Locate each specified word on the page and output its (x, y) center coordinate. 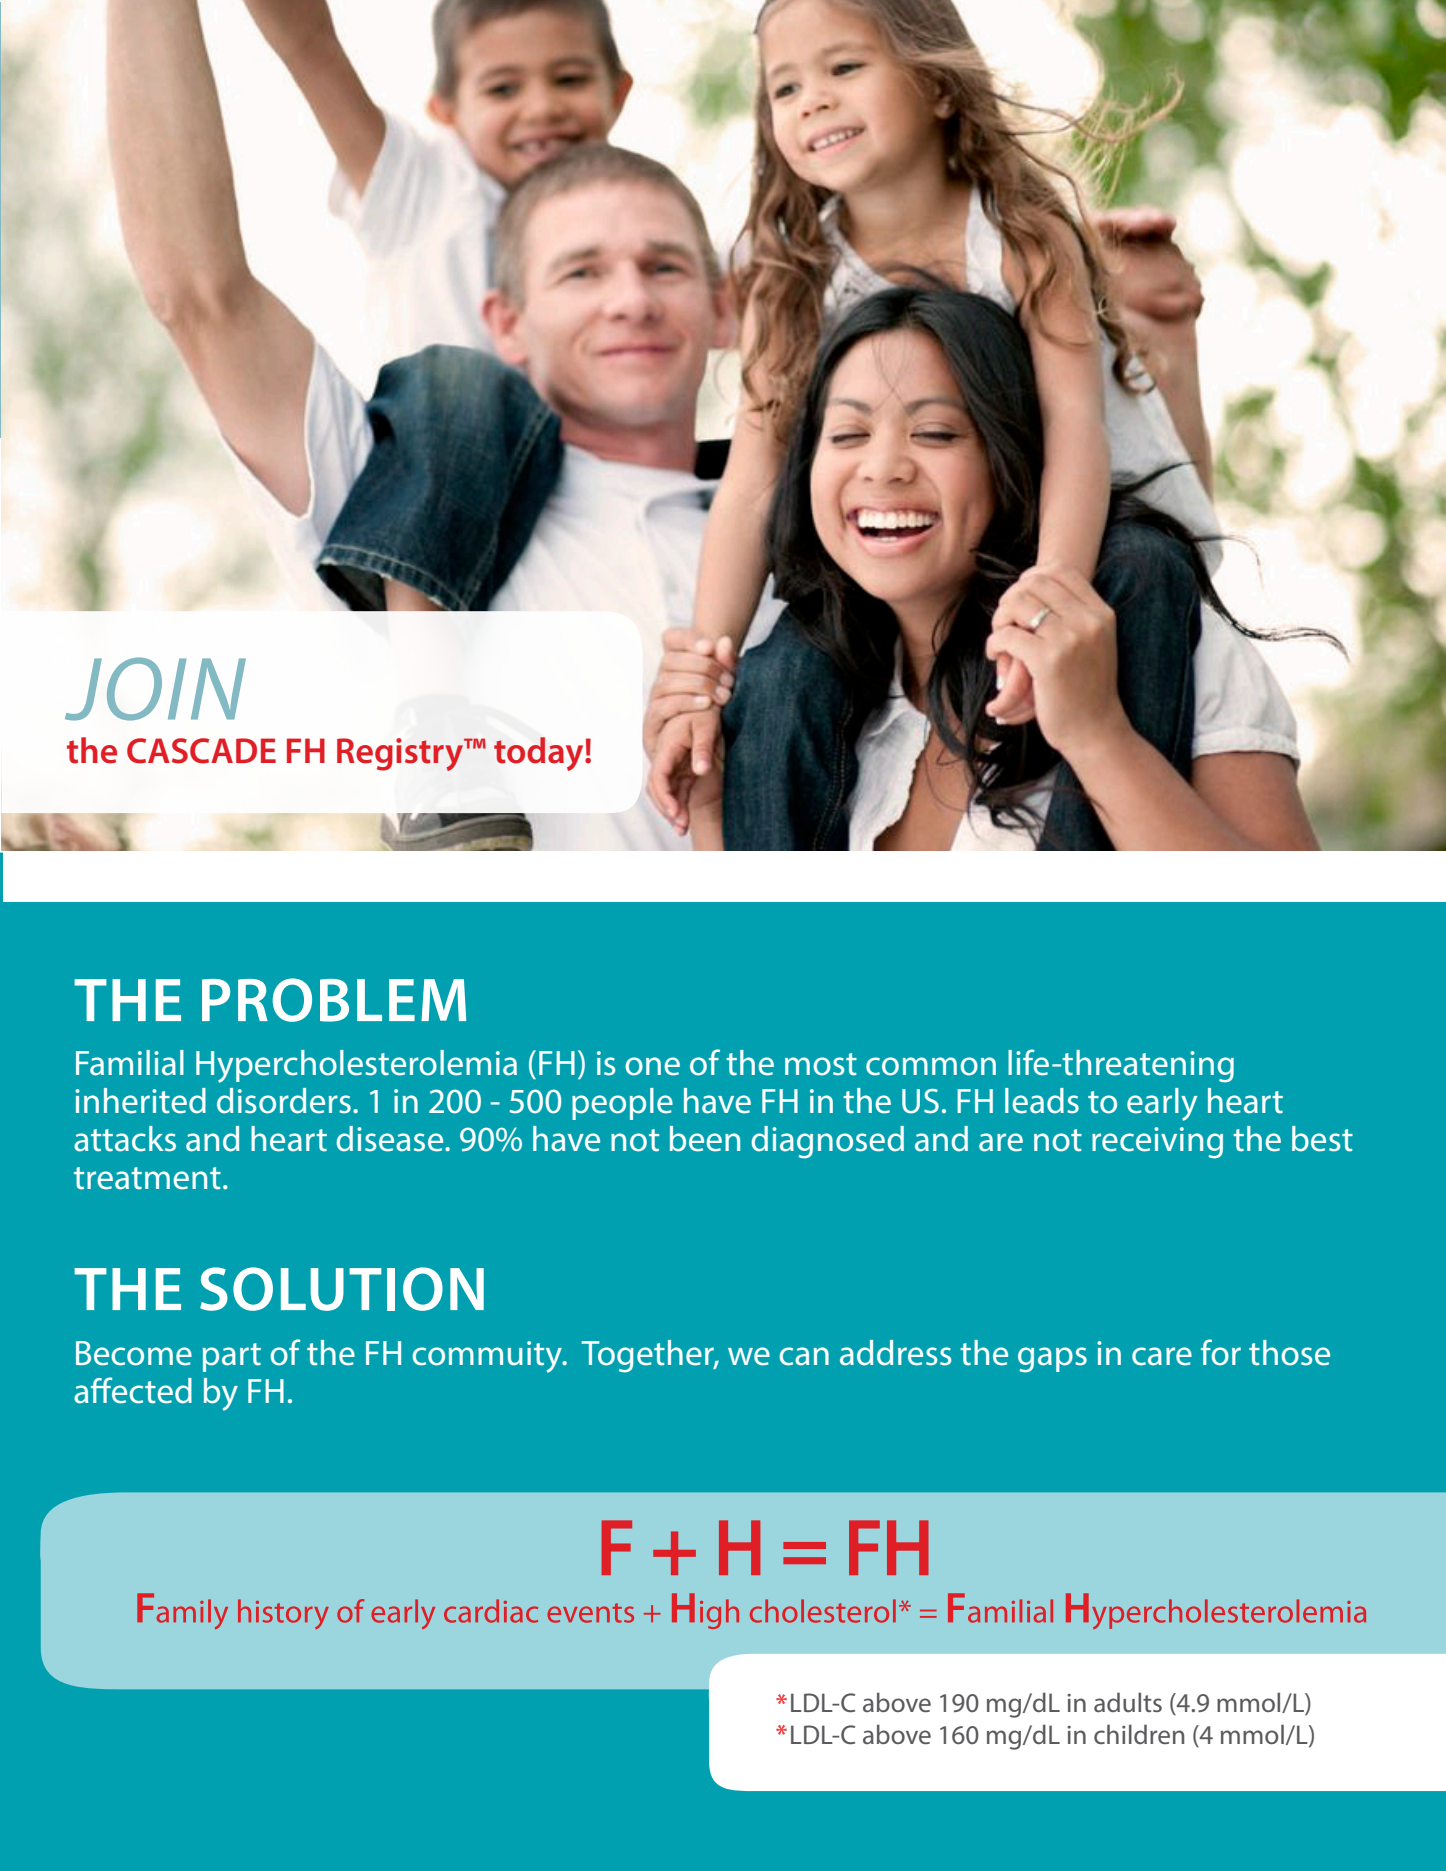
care (1162, 1356)
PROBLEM (334, 1000)
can (804, 1356)
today (540, 754)
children (1139, 1734)
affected (133, 1390)
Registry (401, 754)
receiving (1157, 1143)
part (232, 1357)
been (705, 1139)
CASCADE (201, 751)
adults (1128, 1702)
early (1162, 1104)
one (652, 1066)
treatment (147, 1178)
